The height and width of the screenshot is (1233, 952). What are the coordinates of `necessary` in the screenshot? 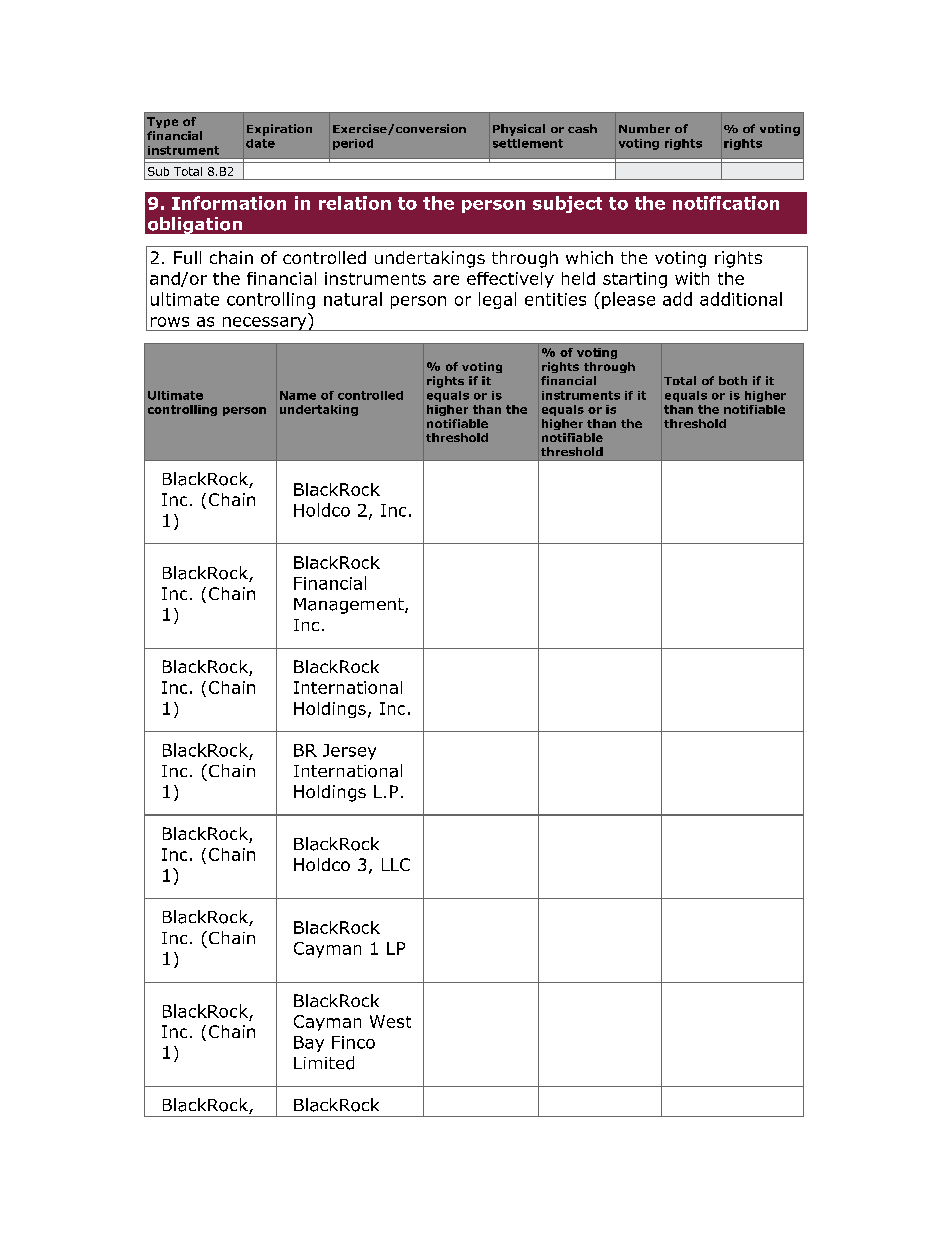 It's located at (264, 324).
